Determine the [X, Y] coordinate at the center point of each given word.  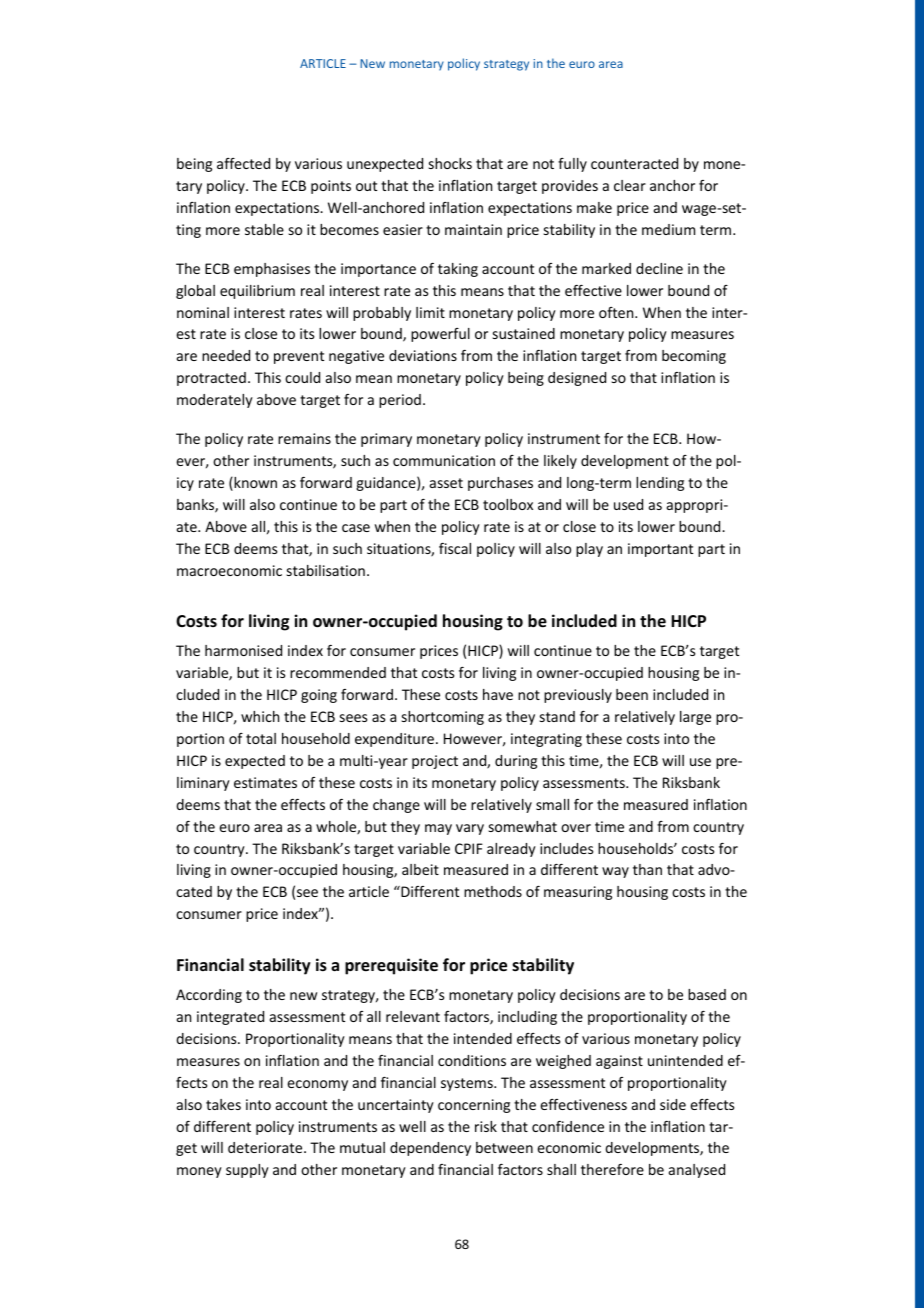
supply [247, 1171]
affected [243, 163]
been [632, 694]
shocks [450, 163]
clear [630, 185]
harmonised [243, 650]
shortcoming [443, 718]
